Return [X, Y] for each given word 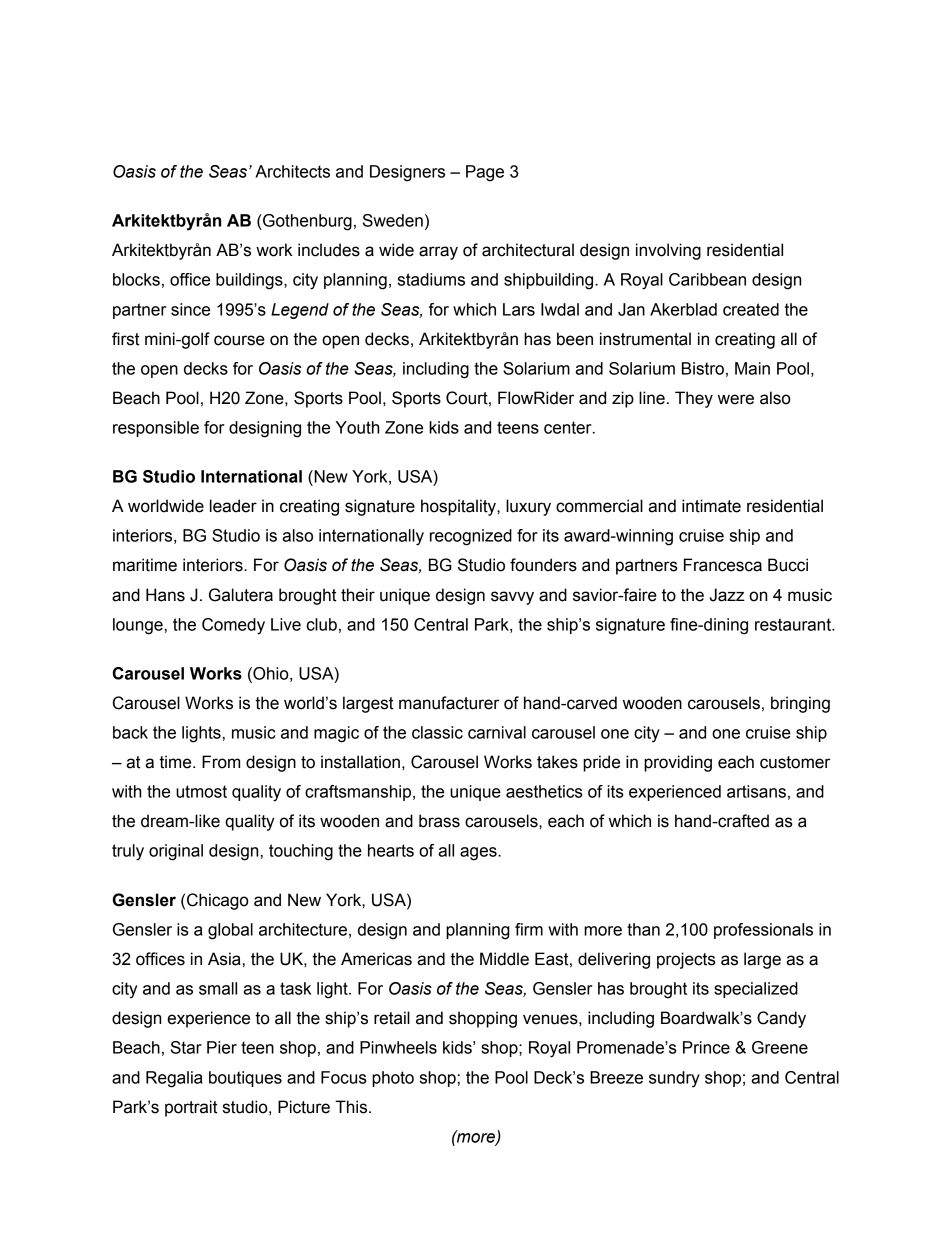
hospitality [459, 507]
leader [233, 506]
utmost [201, 791]
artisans [756, 791]
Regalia [174, 1079]
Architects [292, 171]
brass [439, 821]
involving [668, 251]
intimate [711, 506]
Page [485, 173]
